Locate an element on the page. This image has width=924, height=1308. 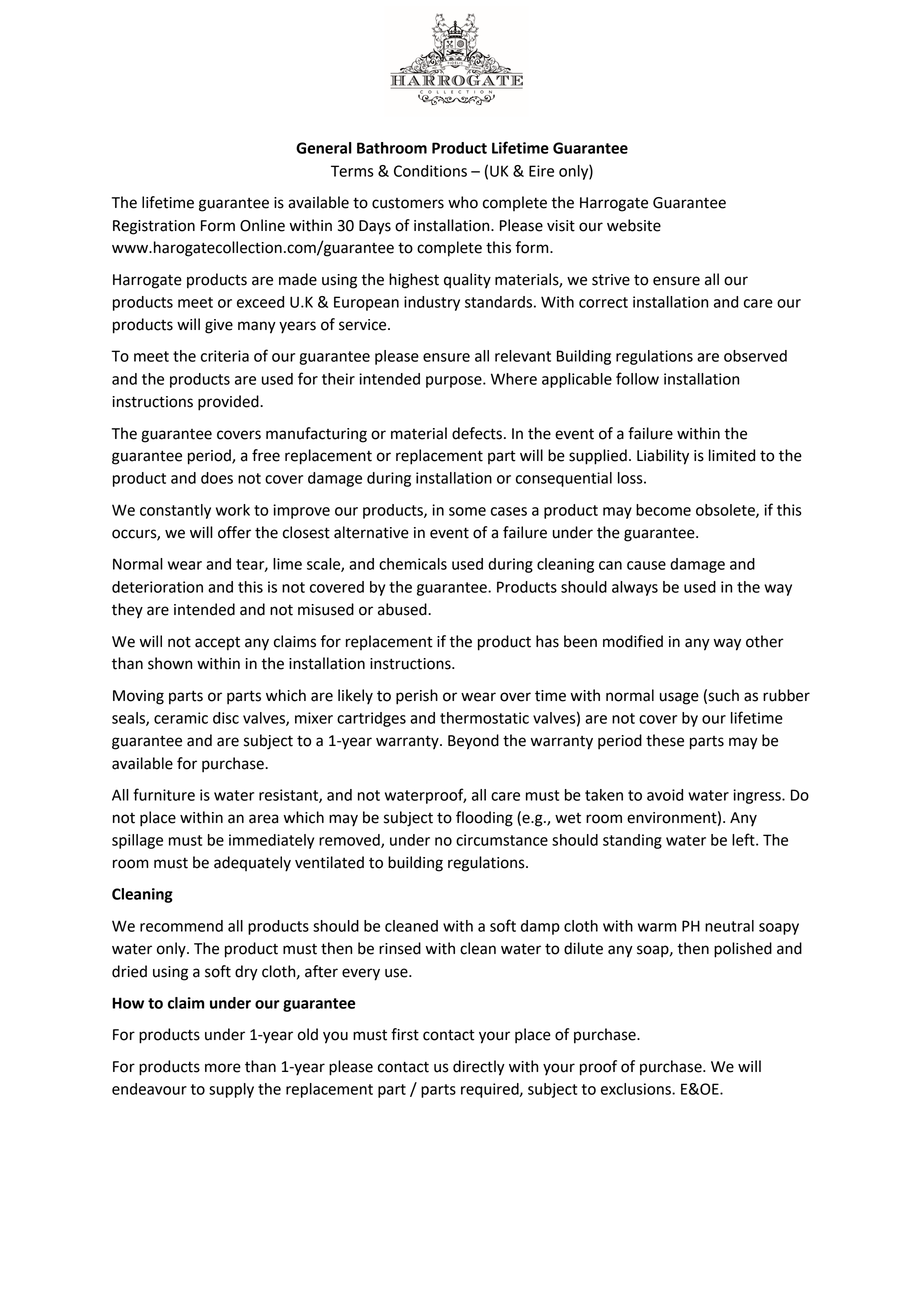
chemicals is located at coordinates (413, 564).
